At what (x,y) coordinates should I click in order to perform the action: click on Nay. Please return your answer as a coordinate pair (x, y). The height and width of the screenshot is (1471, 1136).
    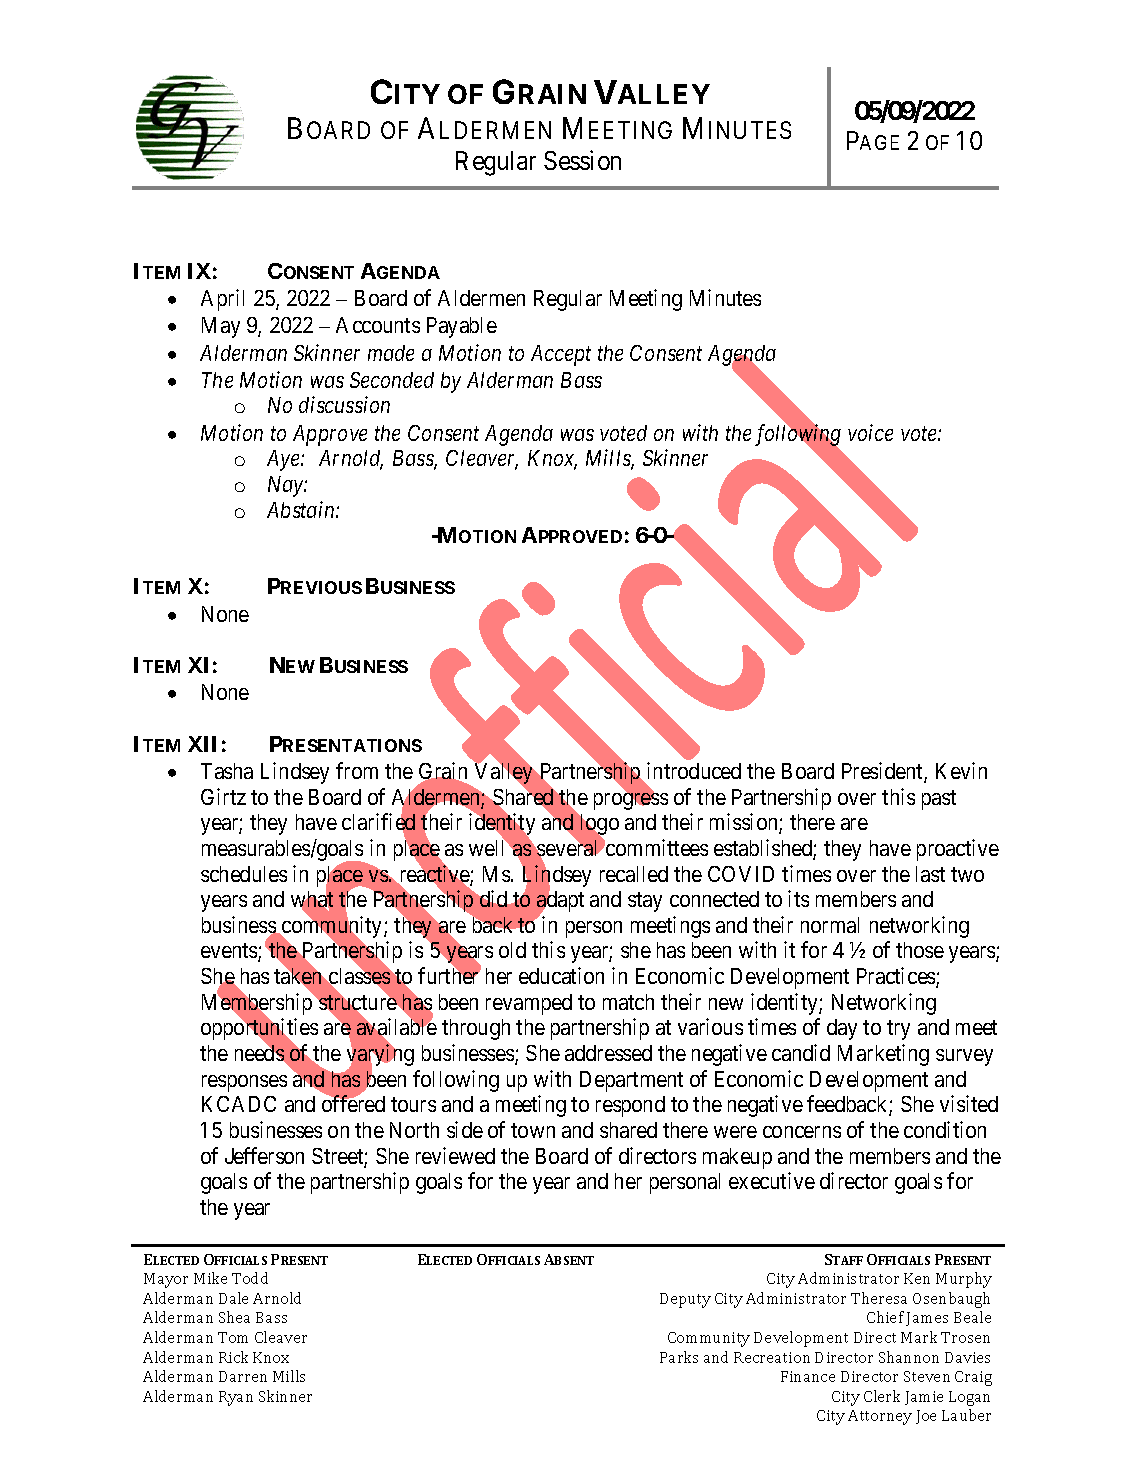
    Looking at the image, I should click on (286, 486).
